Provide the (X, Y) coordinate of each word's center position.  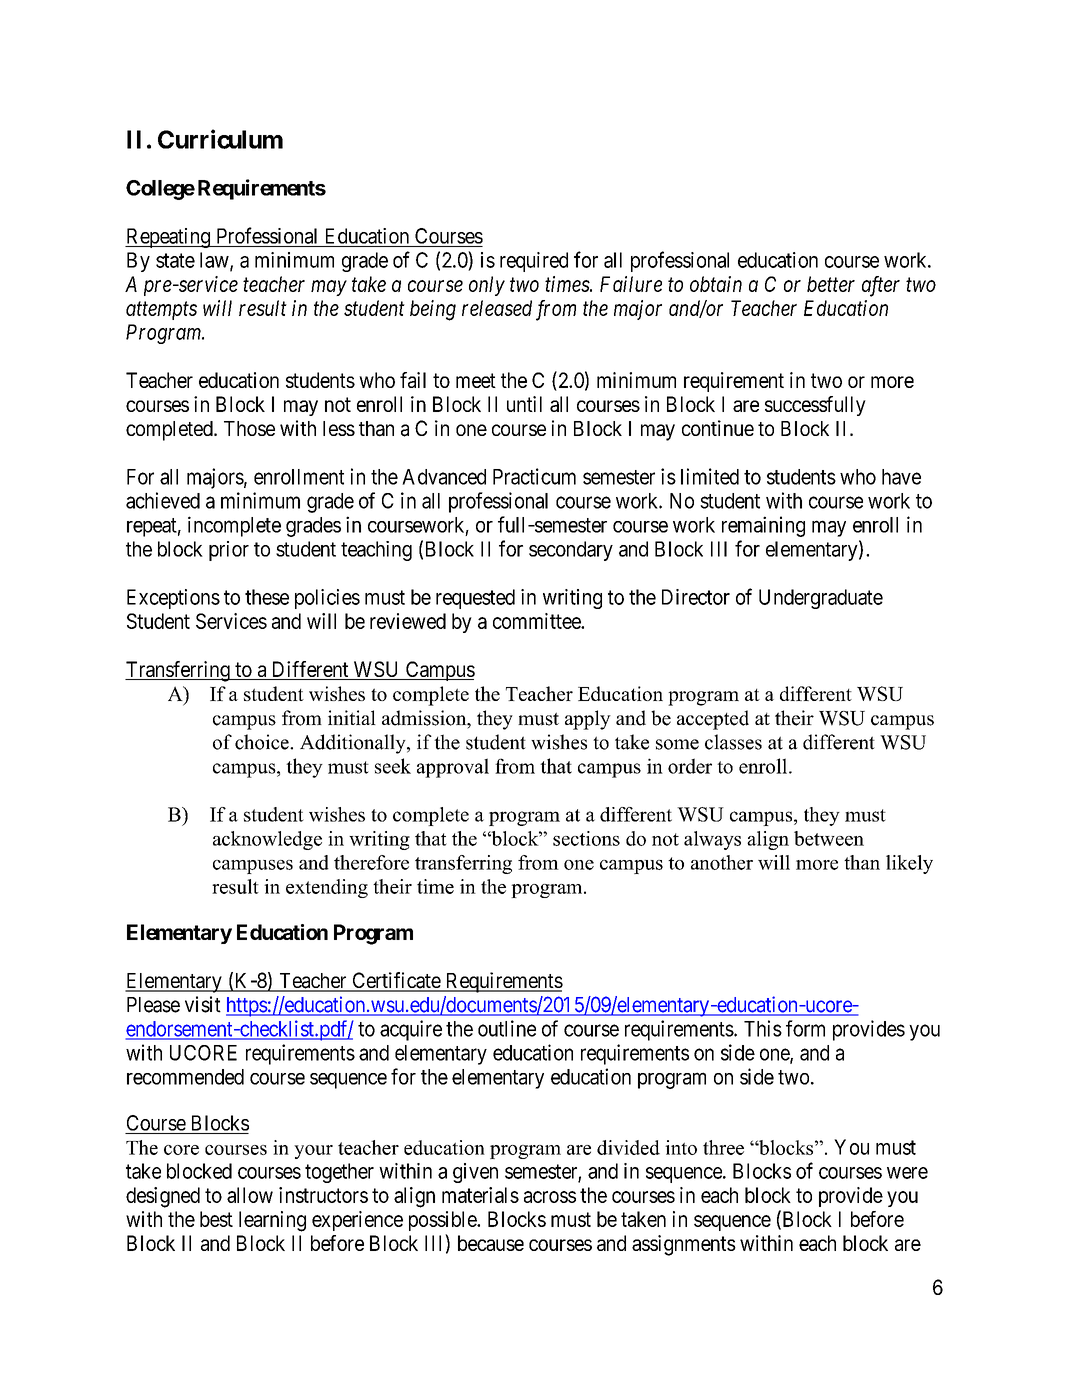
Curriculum (220, 139)
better (831, 284)
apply (588, 720)
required (534, 262)
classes (733, 742)
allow (250, 1195)
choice (263, 742)
